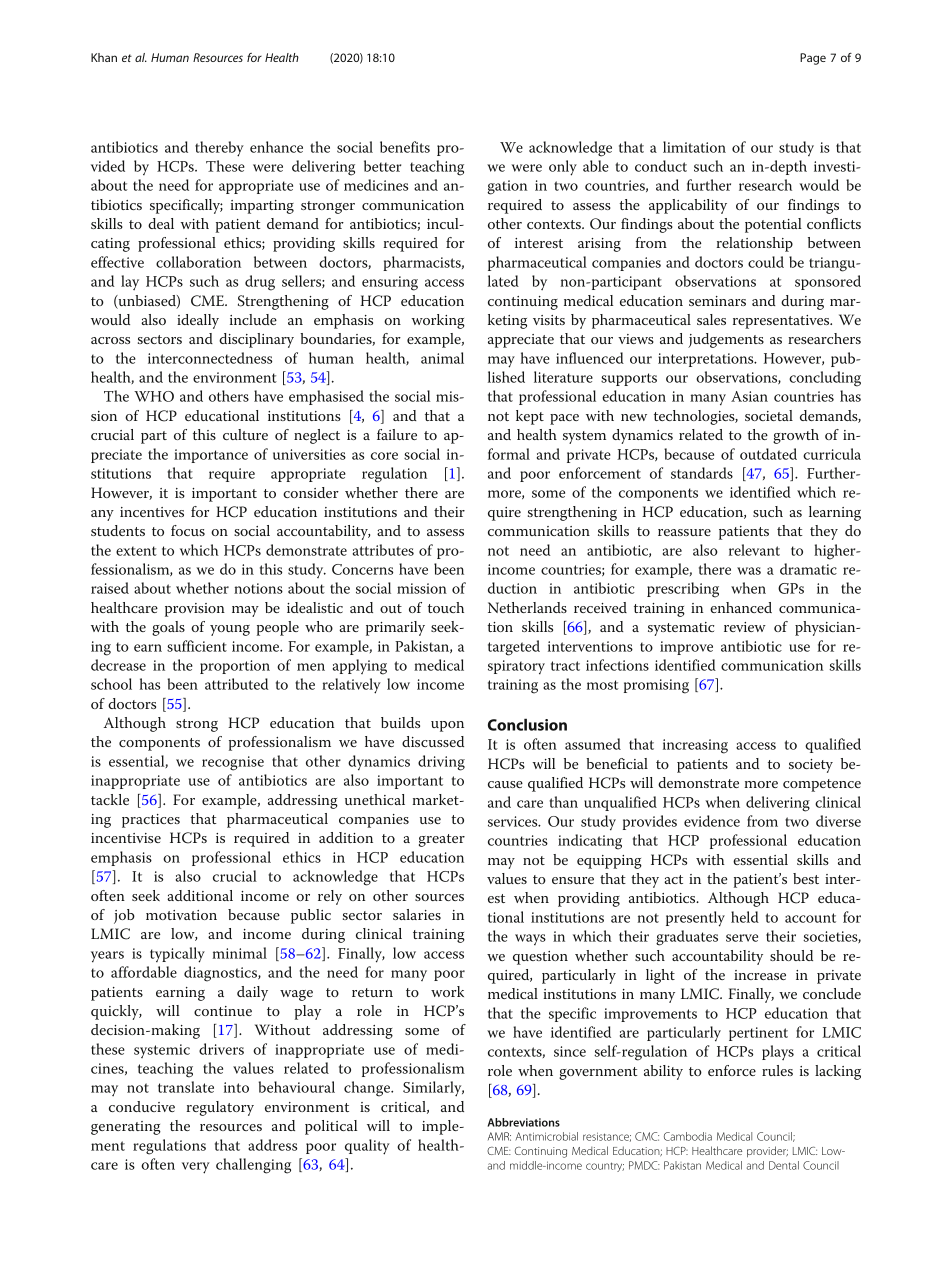  I want to click on very, so click(196, 1168).
